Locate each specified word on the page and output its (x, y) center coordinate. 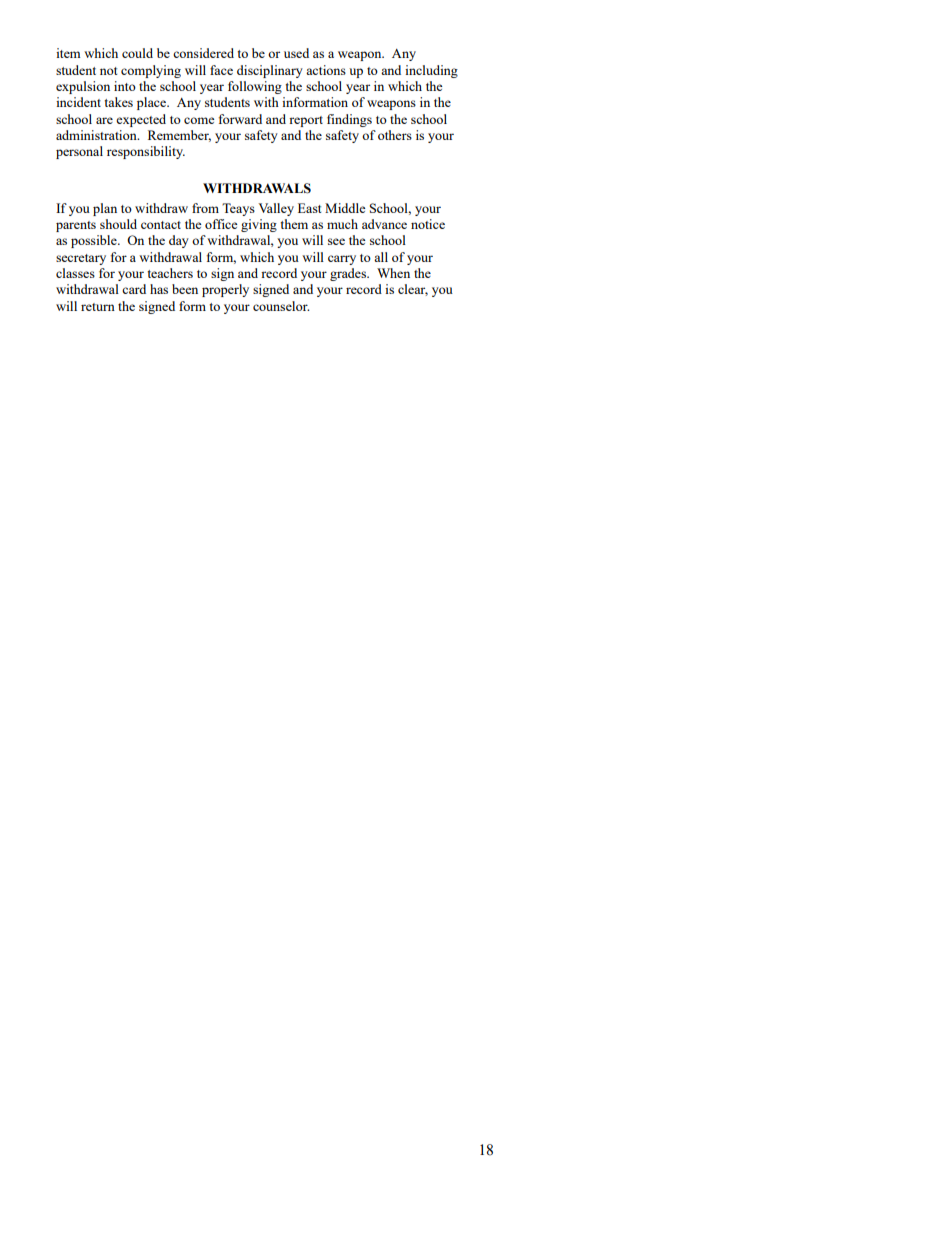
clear (413, 290)
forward (240, 119)
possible (95, 241)
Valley (276, 209)
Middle (345, 208)
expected (141, 120)
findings (349, 120)
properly (225, 290)
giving (259, 225)
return (98, 307)
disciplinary (270, 71)
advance (384, 224)
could (137, 53)
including (431, 71)
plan (105, 209)
